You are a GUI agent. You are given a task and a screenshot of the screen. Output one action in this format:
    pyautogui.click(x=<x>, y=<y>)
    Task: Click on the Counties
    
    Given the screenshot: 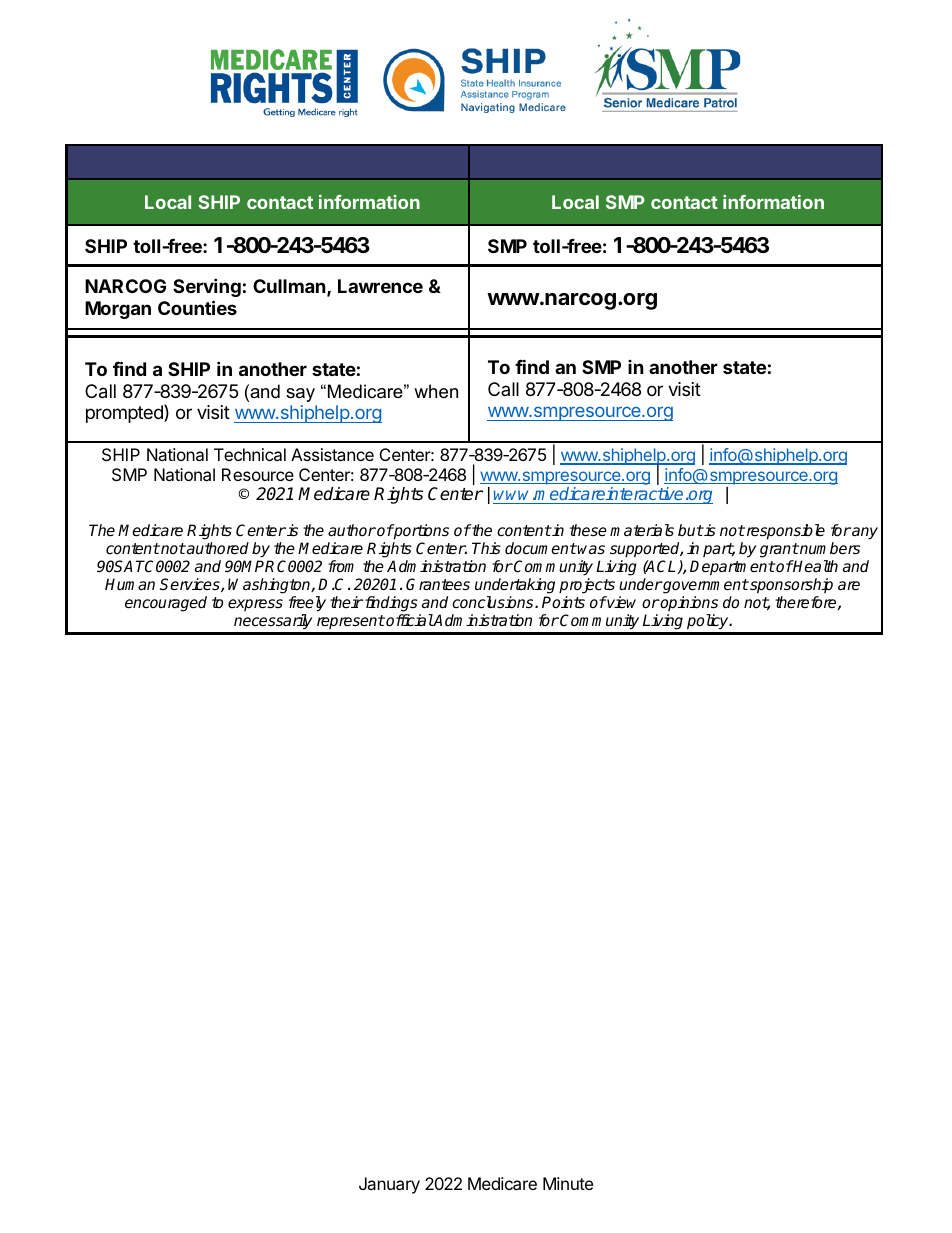 What is the action you would take?
    pyautogui.click(x=197, y=307)
